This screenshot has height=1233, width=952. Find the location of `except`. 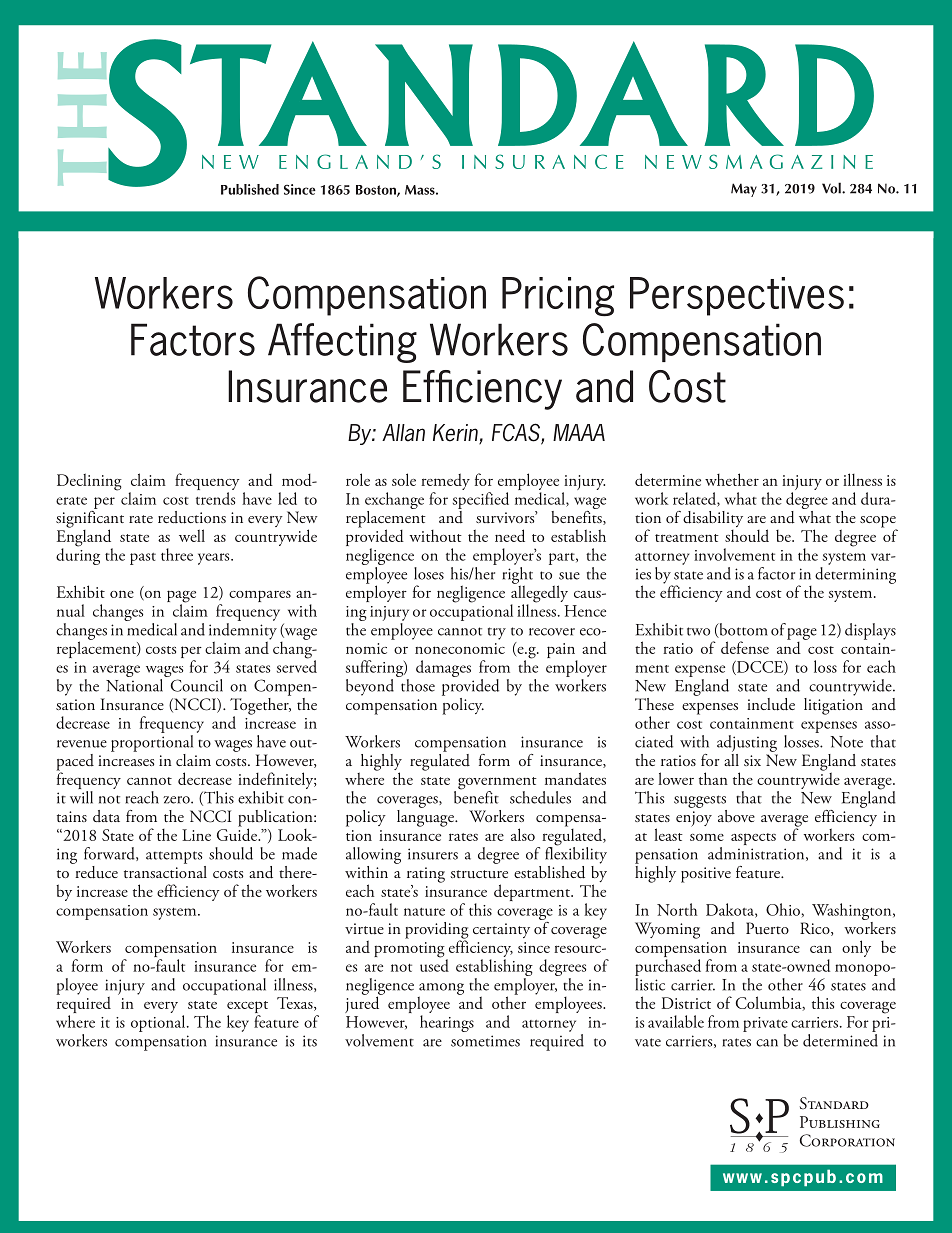

except is located at coordinates (247, 1008).
